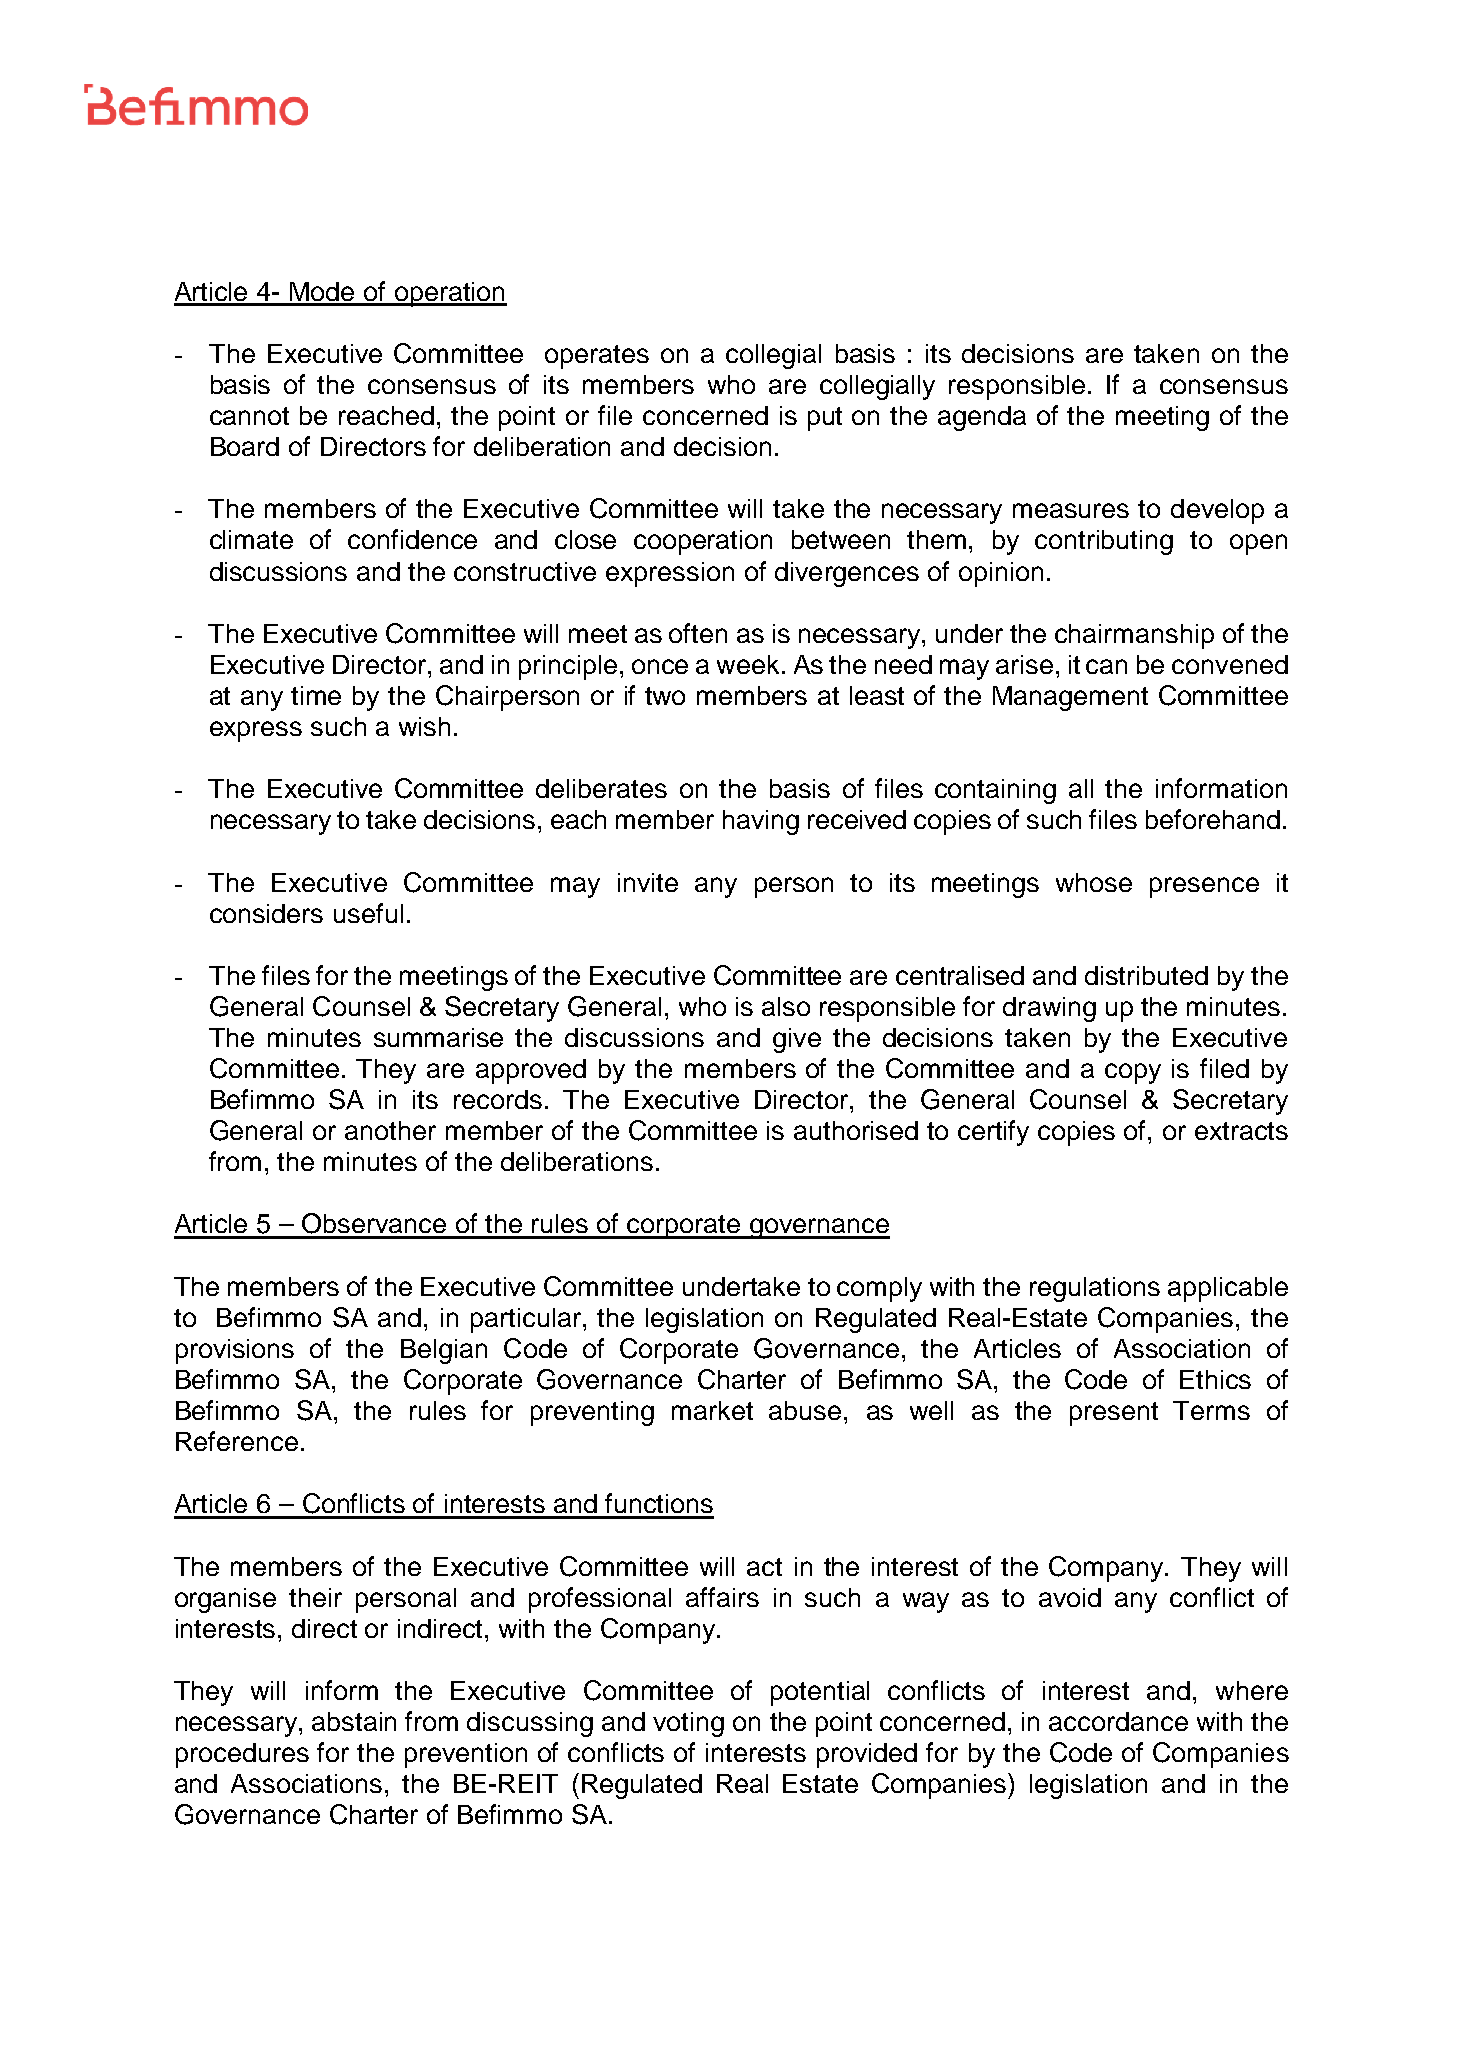 Image resolution: width=1463 pixels, height=2070 pixels. Describe the element at coordinates (825, 419) in the screenshot. I see `put` at that location.
